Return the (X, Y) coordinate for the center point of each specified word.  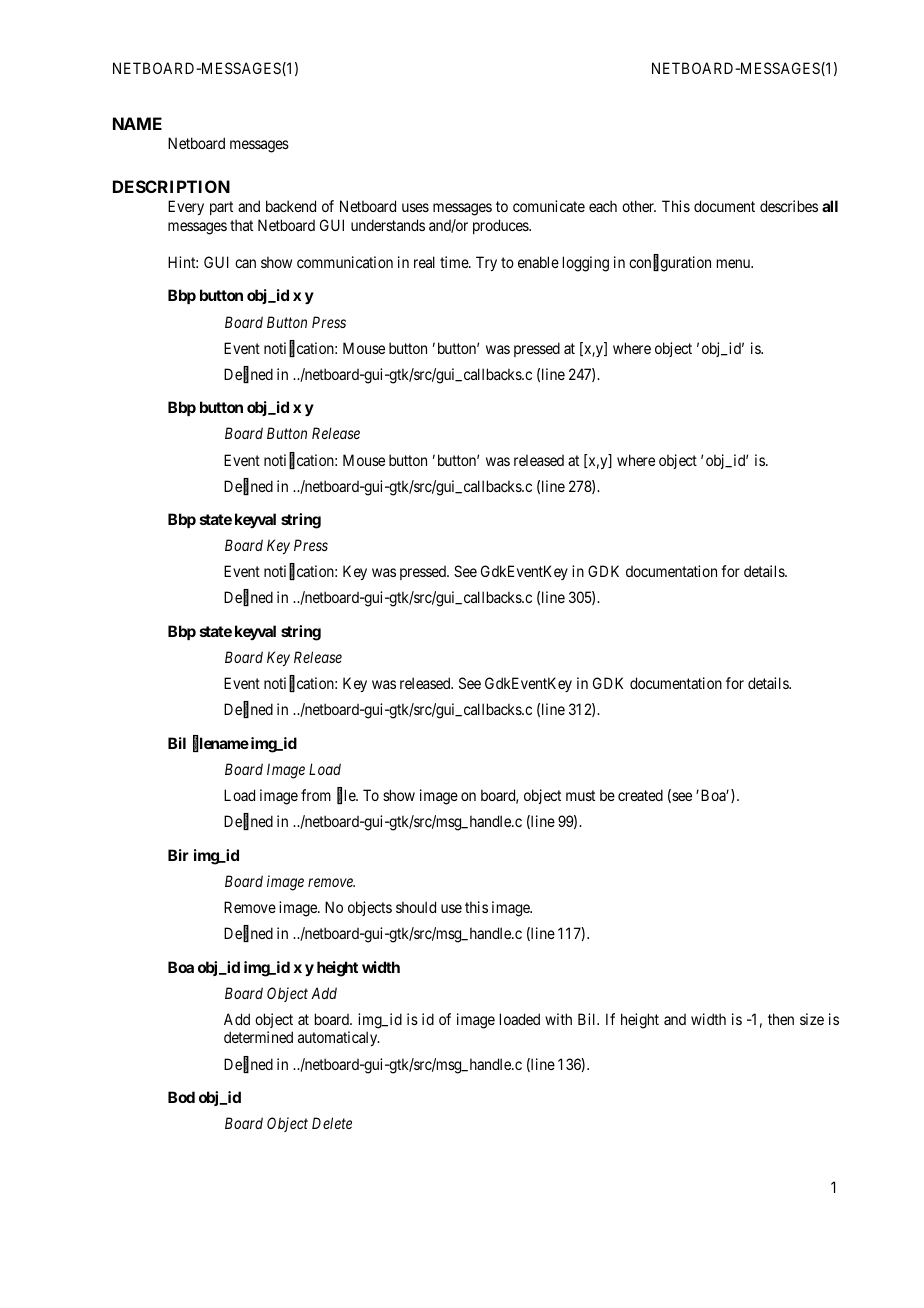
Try (486, 263)
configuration (670, 263)
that (241, 225)
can (245, 263)
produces (501, 226)
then (781, 1019)
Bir (178, 855)
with (558, 1019)
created (640, 795)
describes (789, 206)
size (812, 1019)
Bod (181, 1097)
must (580, 795)
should (416, 907)
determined (258, 1037)
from (316, 795)
